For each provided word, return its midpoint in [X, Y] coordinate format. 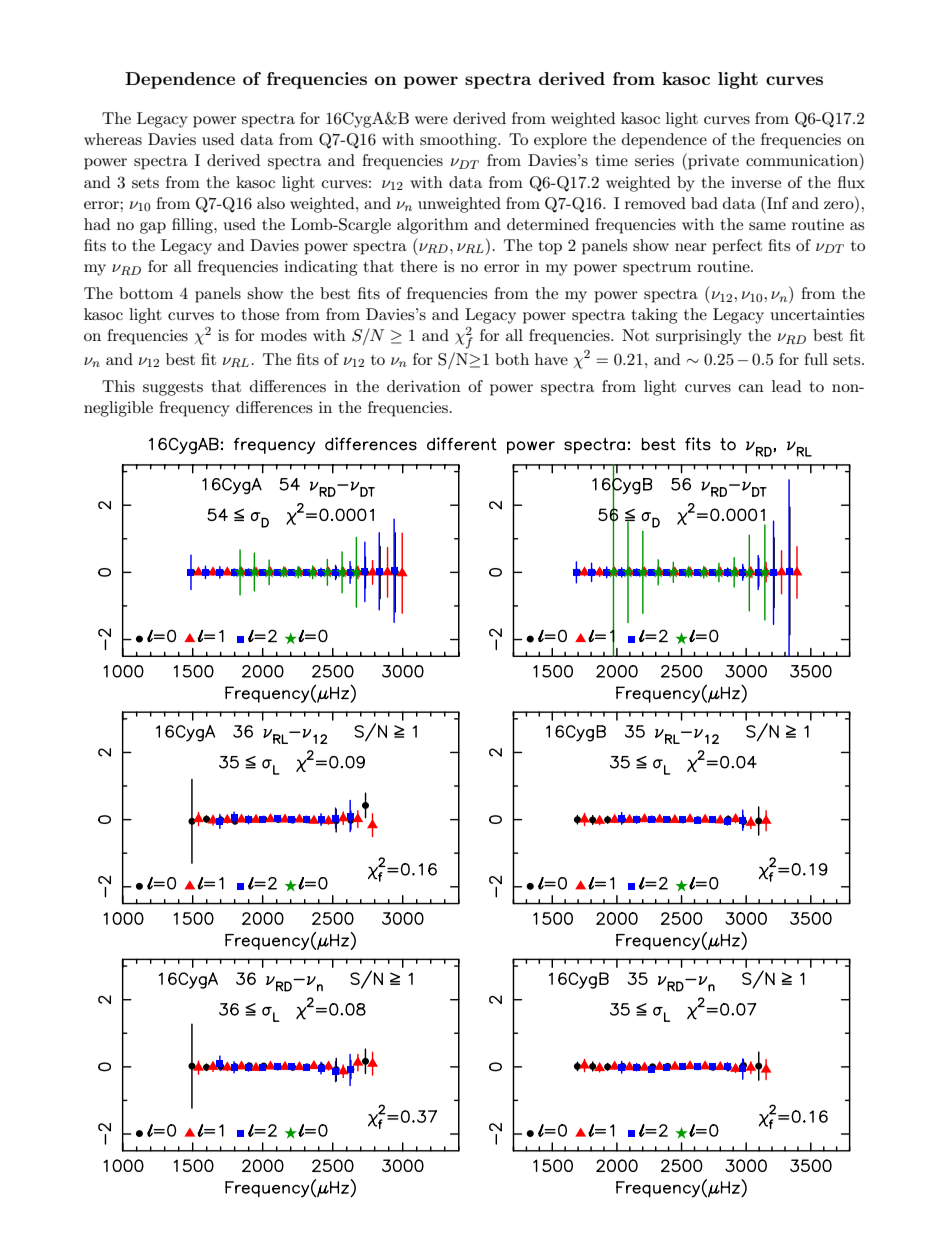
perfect [737, 247]
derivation [424, 386]
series [654, 160]
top [550, 248]
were [431, 120]
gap [153, 228]
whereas [113, 139]
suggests [173, 389]
